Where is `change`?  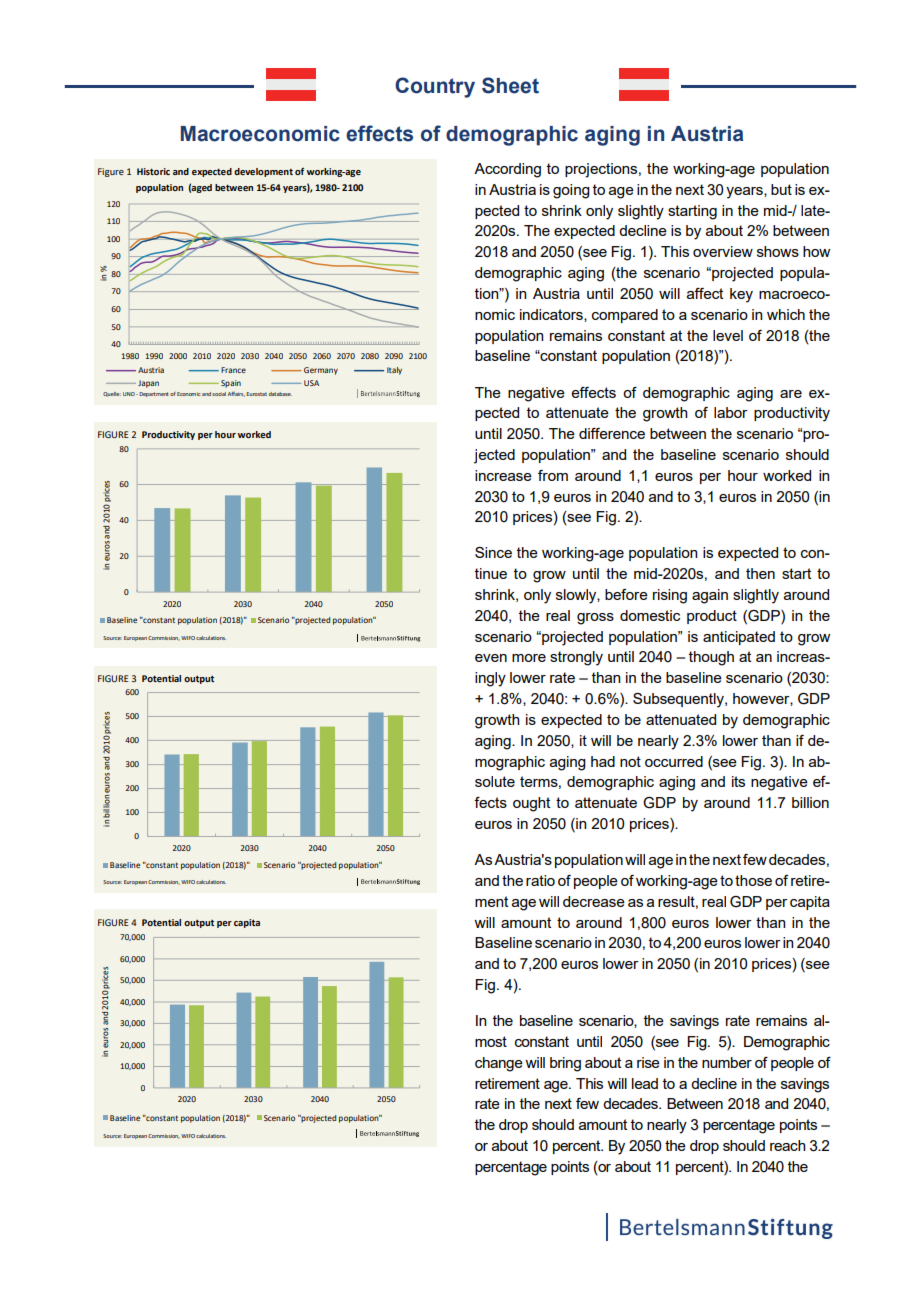 change is located at coordinates (499, 1064).
